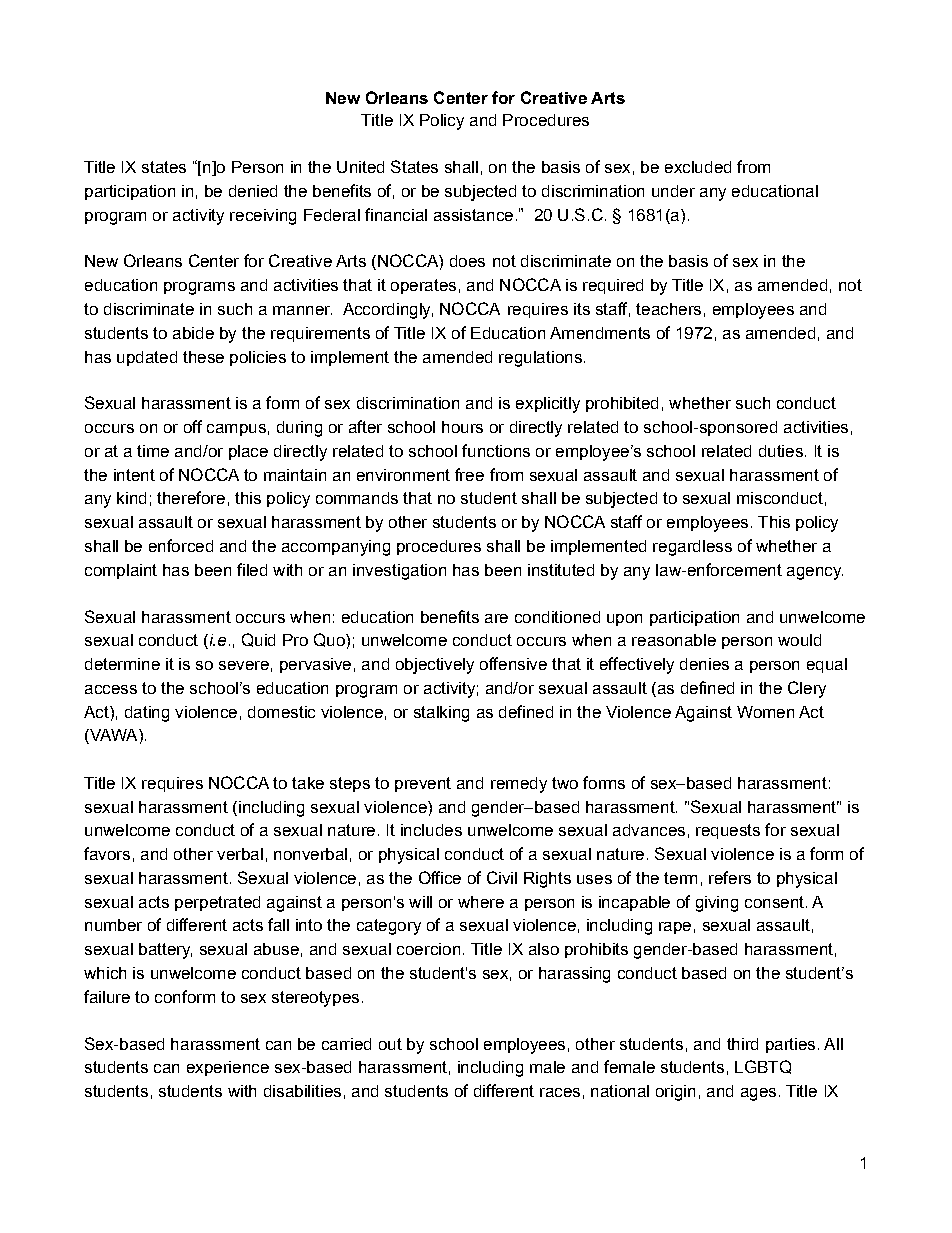  What do you see at coordinates (431, 830) in the screenshot?
I see `includes` at bounding box center [431, 830].
